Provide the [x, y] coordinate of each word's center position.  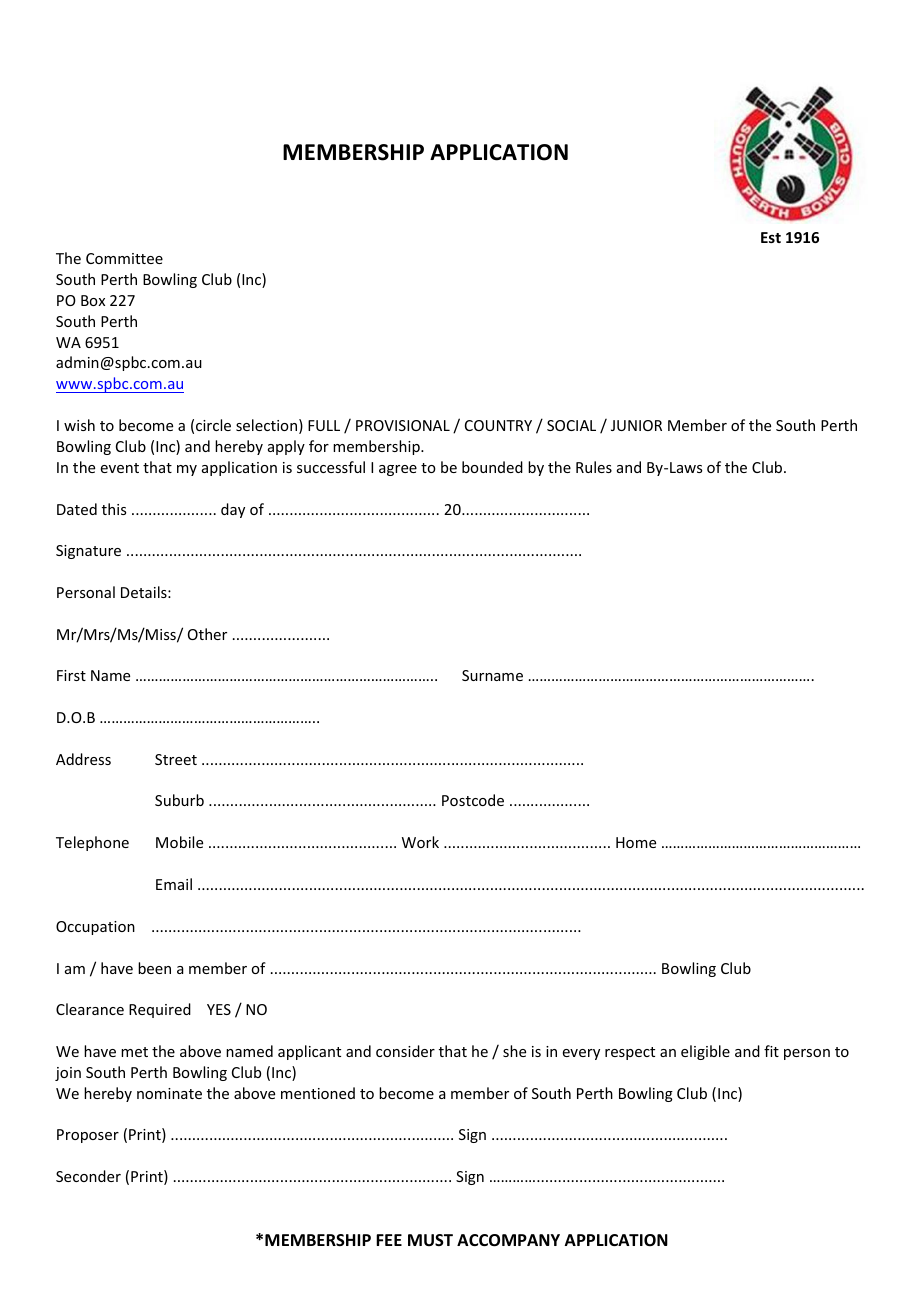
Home [636, 842]
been [154, 968]
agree [398, 470]
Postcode [473, 800]
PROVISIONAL [403, 425]
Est [771, 237]
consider [405, 1051]
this [114, 509]
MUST [430, 1240]
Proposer [88, 1136]
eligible [705, 1052]
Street [176, 759]
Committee [124, 258]
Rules [594, 467]
